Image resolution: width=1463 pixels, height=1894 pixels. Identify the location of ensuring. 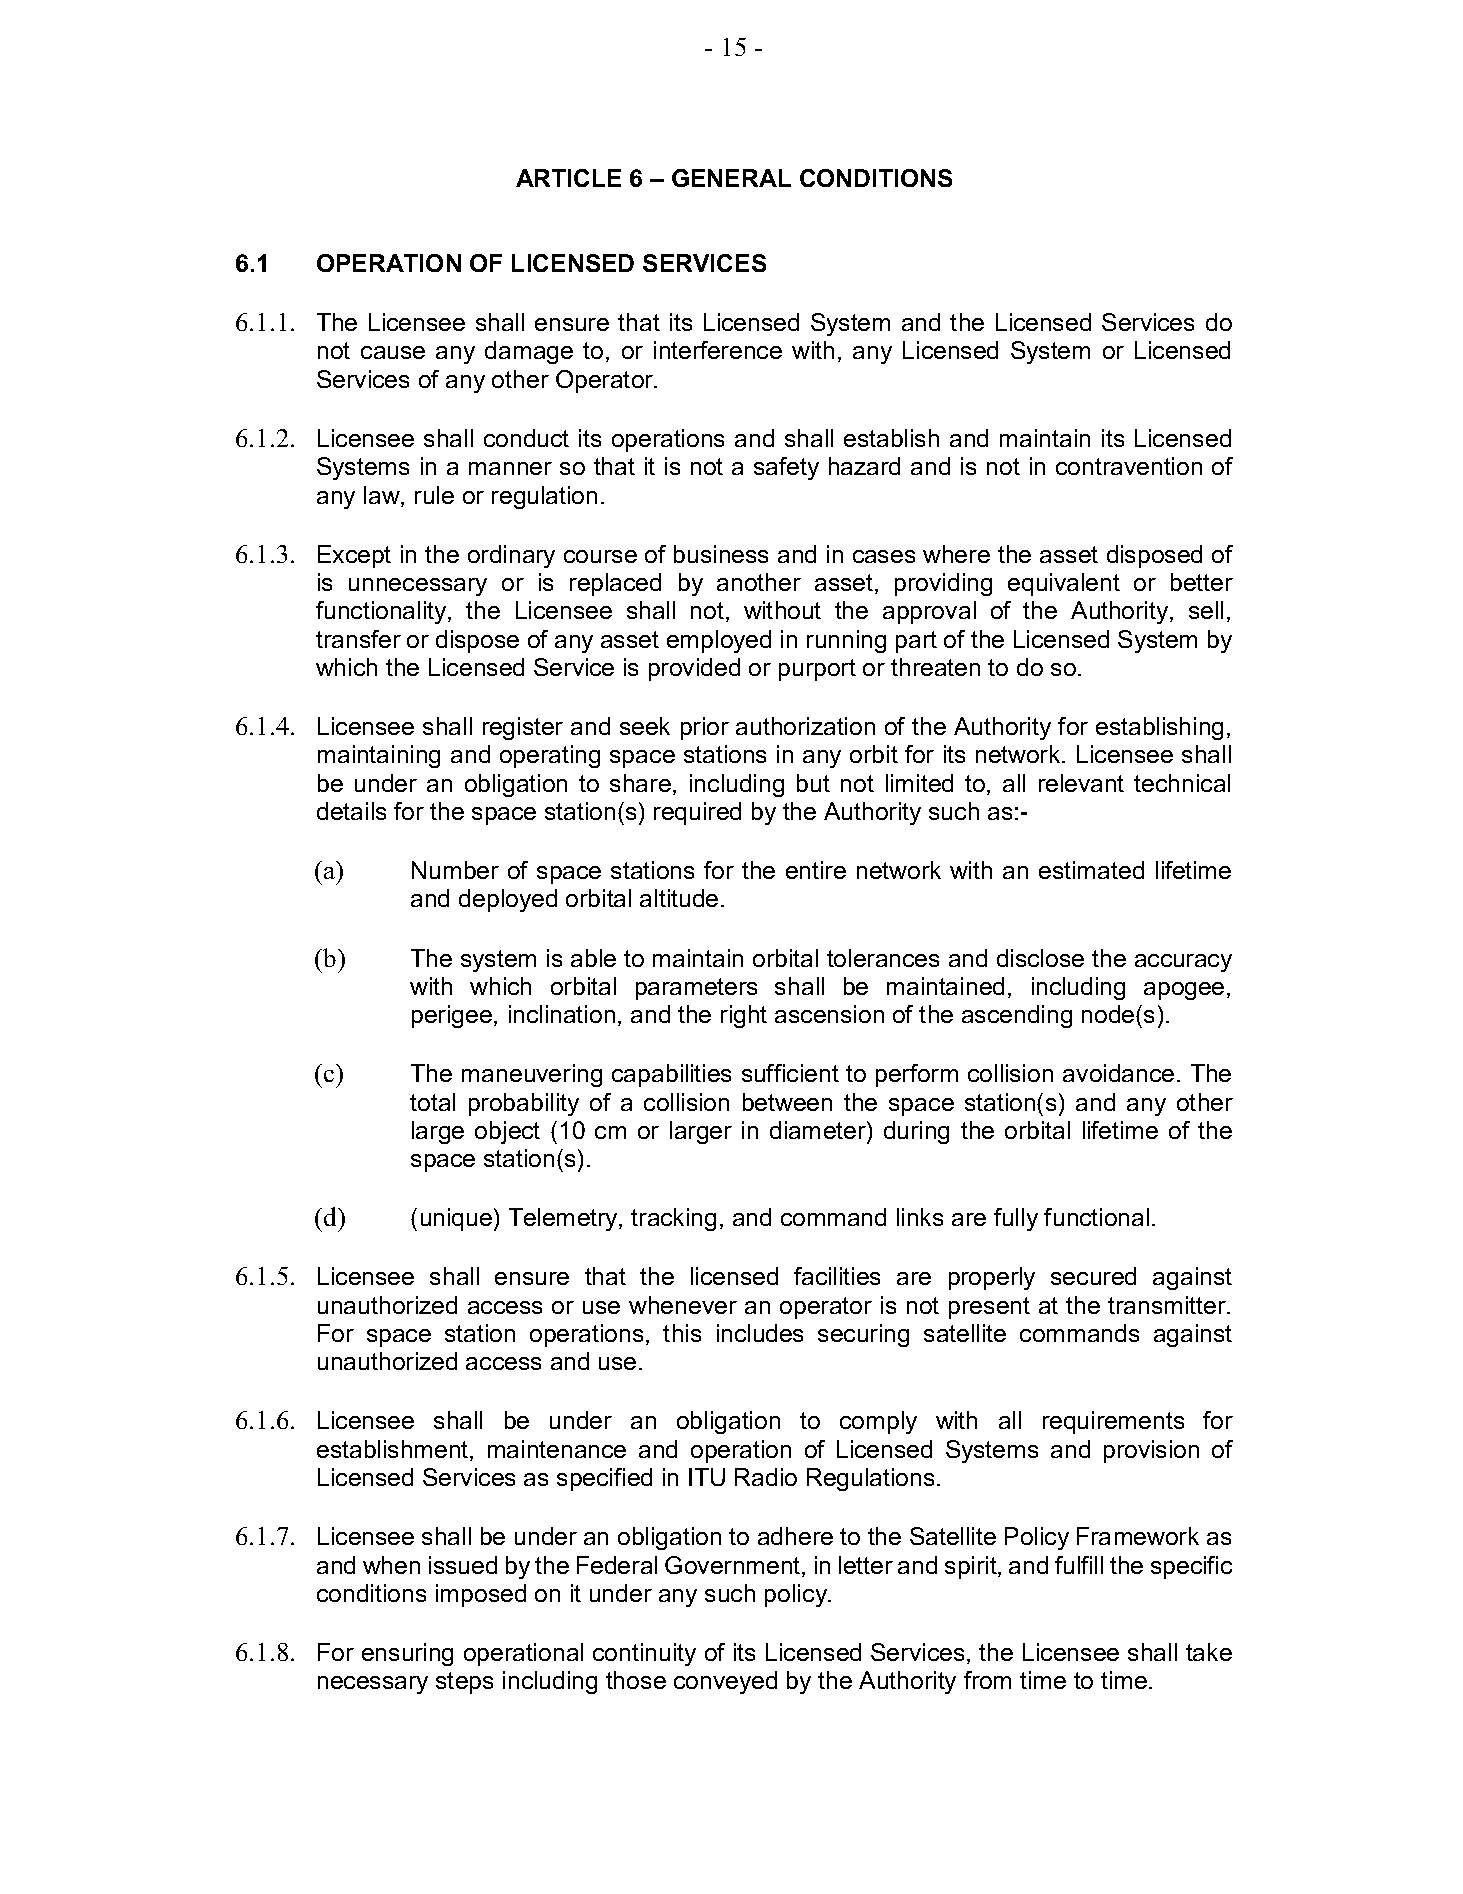
(407, 1654).
